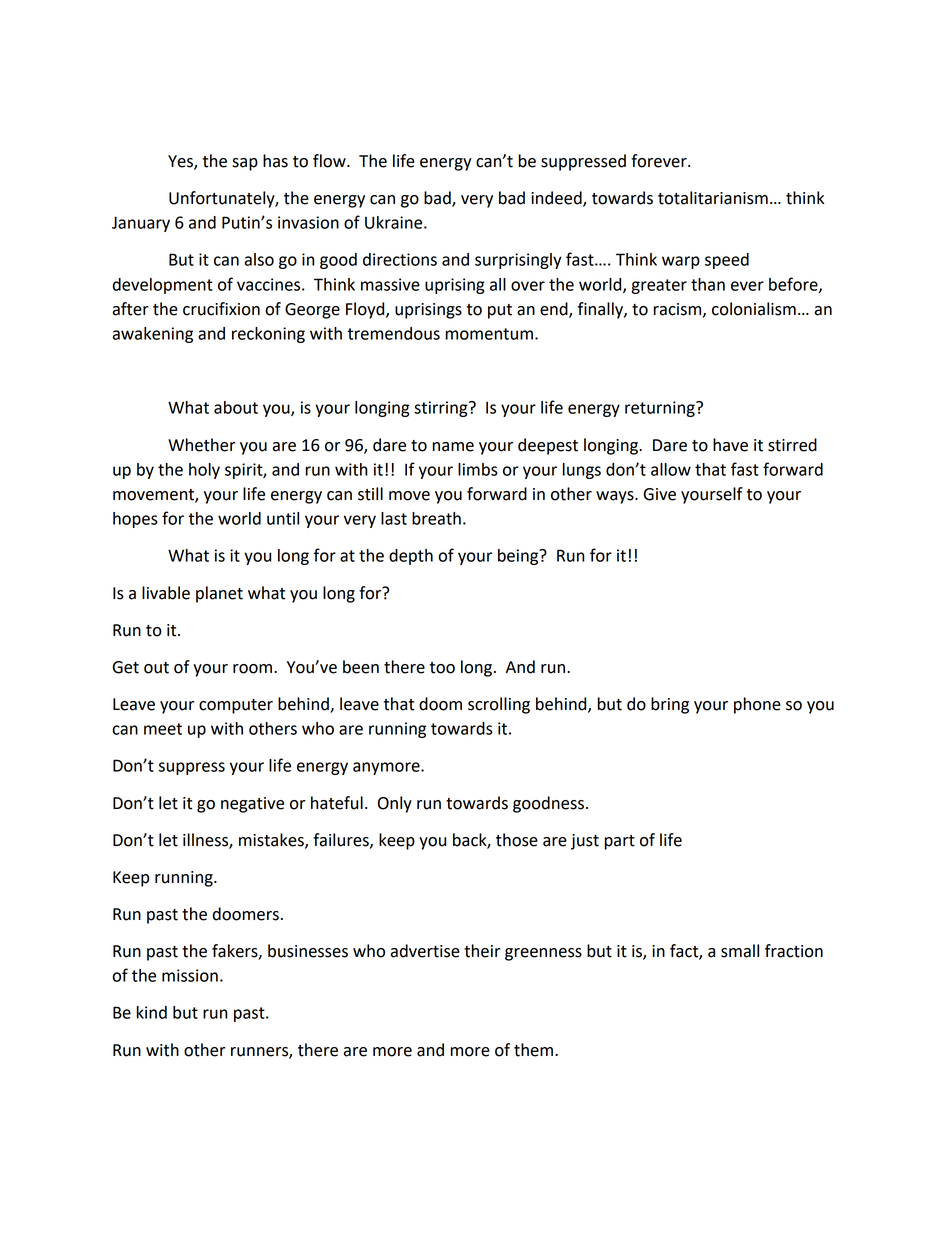 Image resolution: width=952 pixels, height=1233 pixels. I want to click on totalitarianism, so click(713, 198).
